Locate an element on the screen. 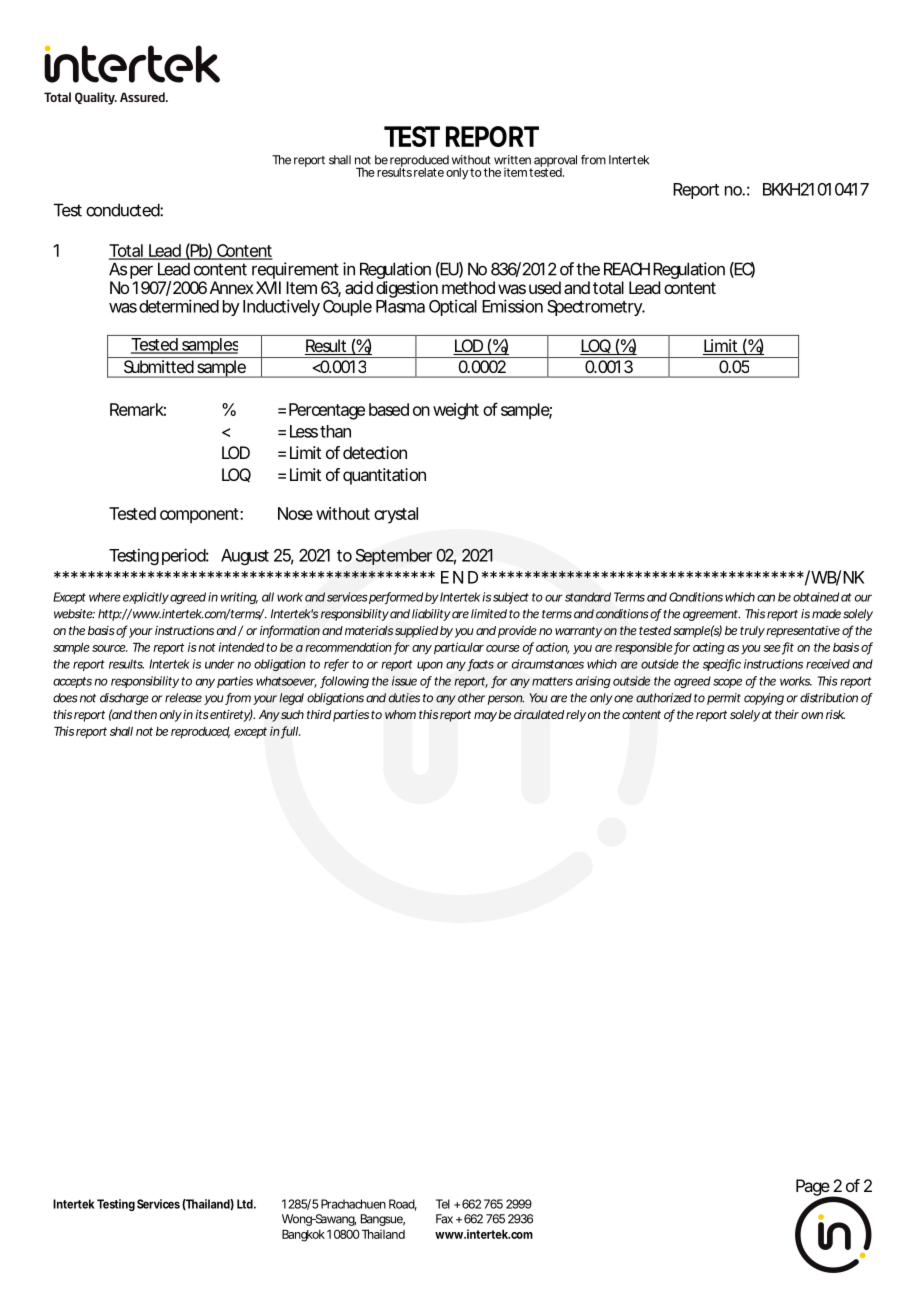  Bangkok is located at coordinates (303, 1235).
